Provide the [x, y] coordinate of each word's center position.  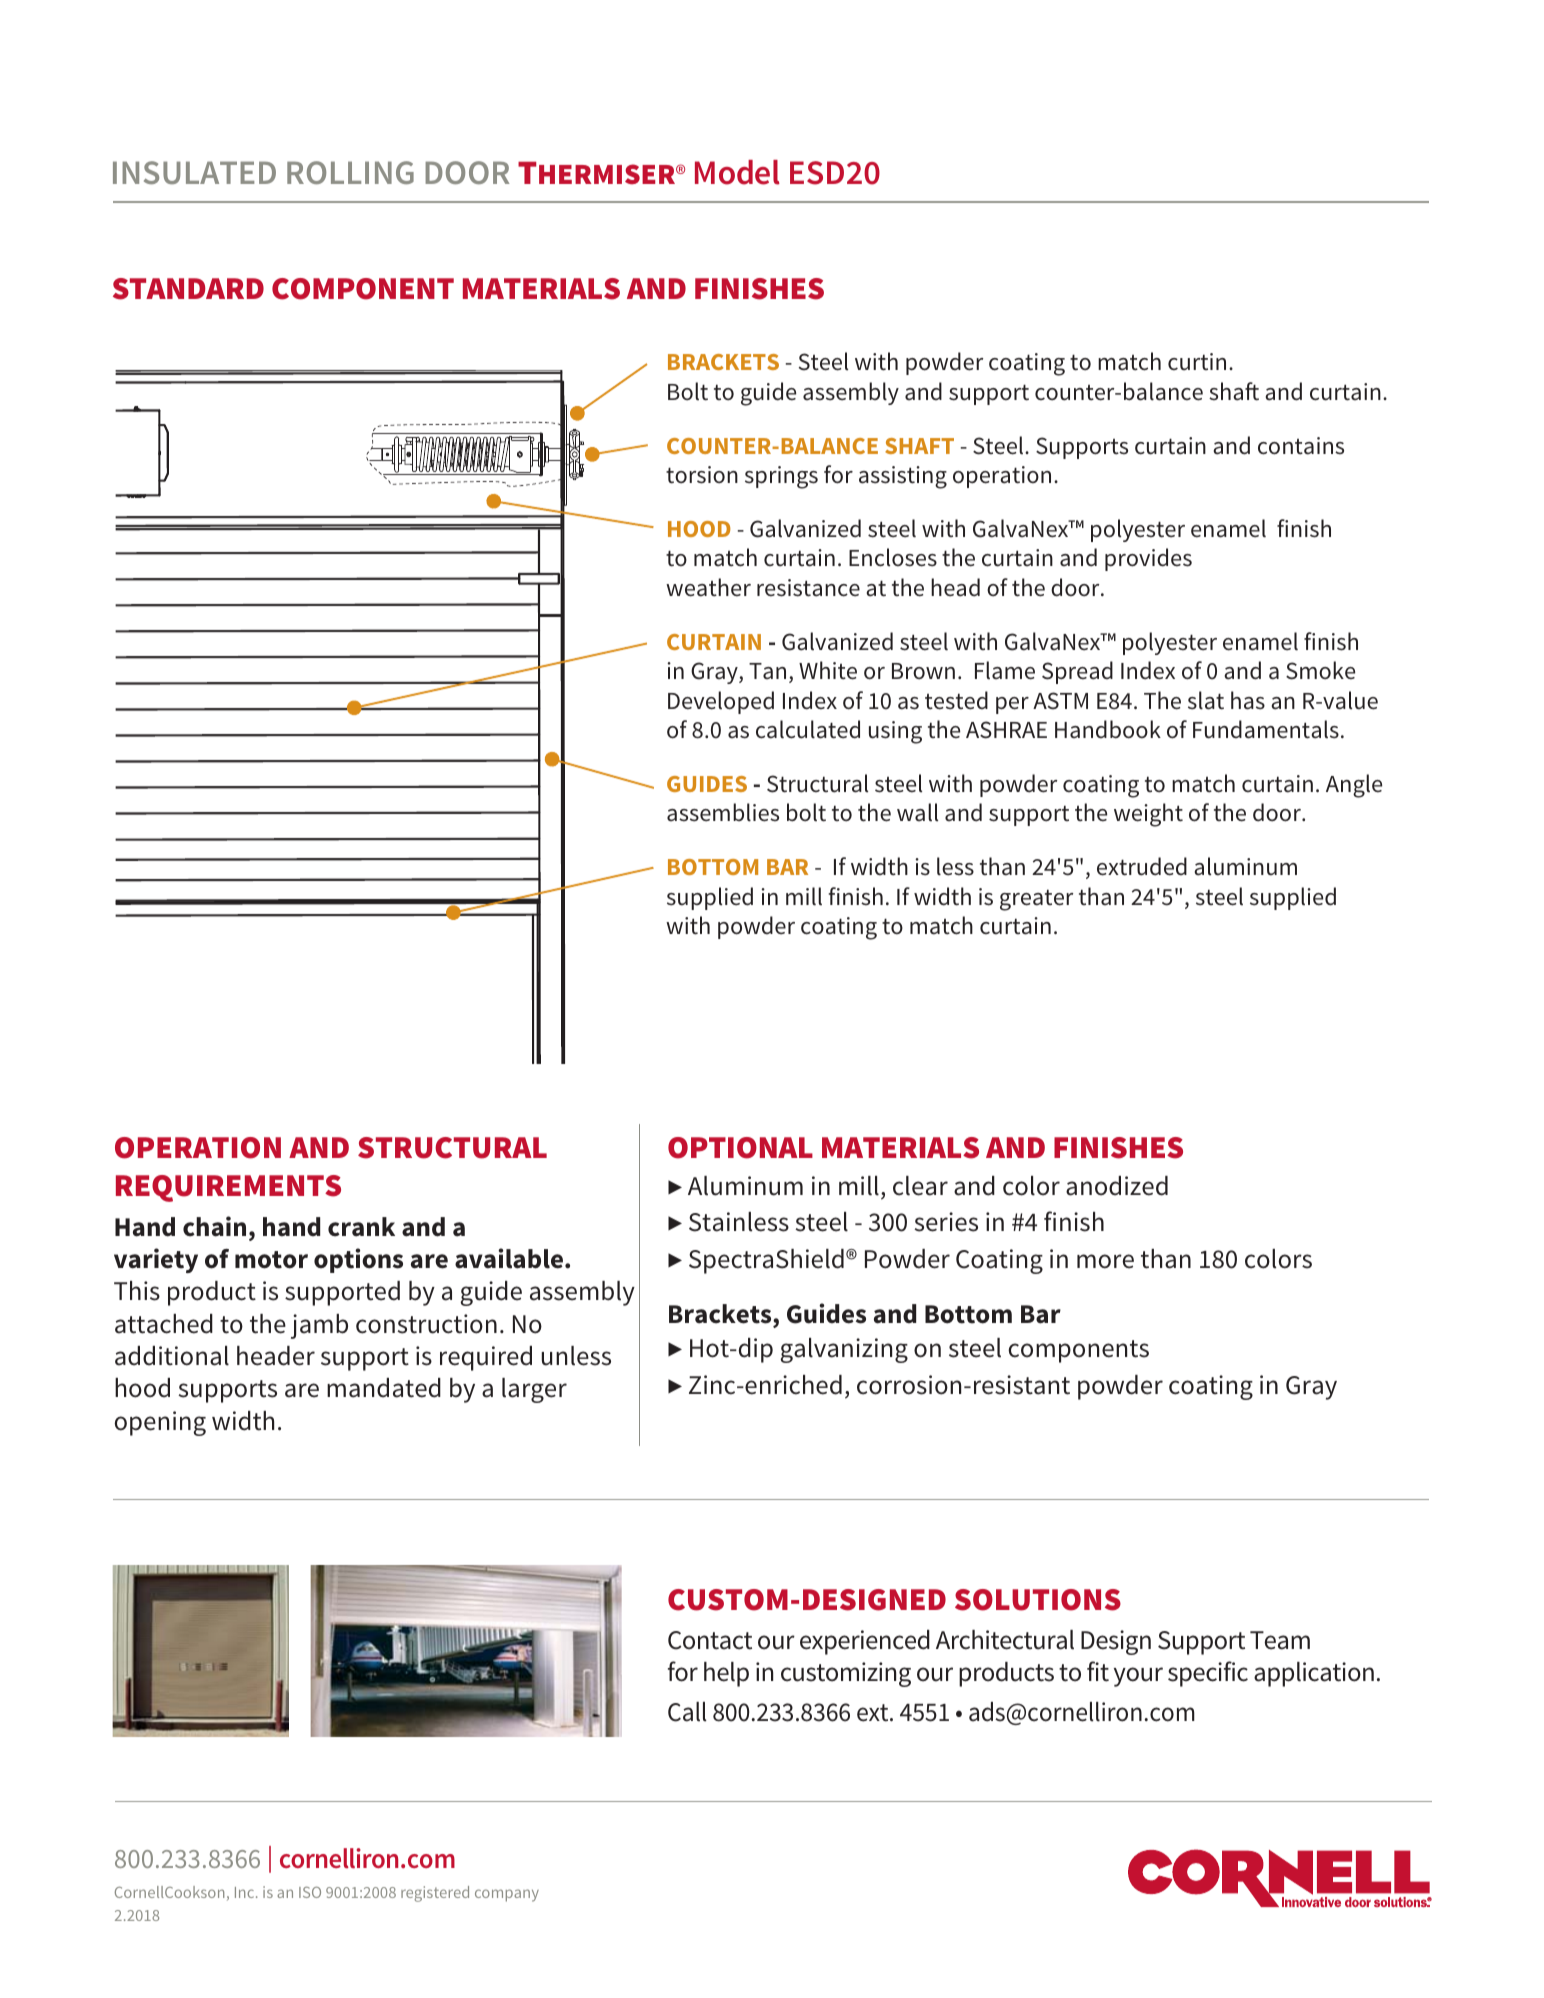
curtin [1197, 362]
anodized [1117, 1186]
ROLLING [350, 172]
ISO [310, 1892]
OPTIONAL [740, 1148]
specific [1208, 1674]
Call [687, 1712]
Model [737, 172]
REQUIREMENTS [228, 1188]
